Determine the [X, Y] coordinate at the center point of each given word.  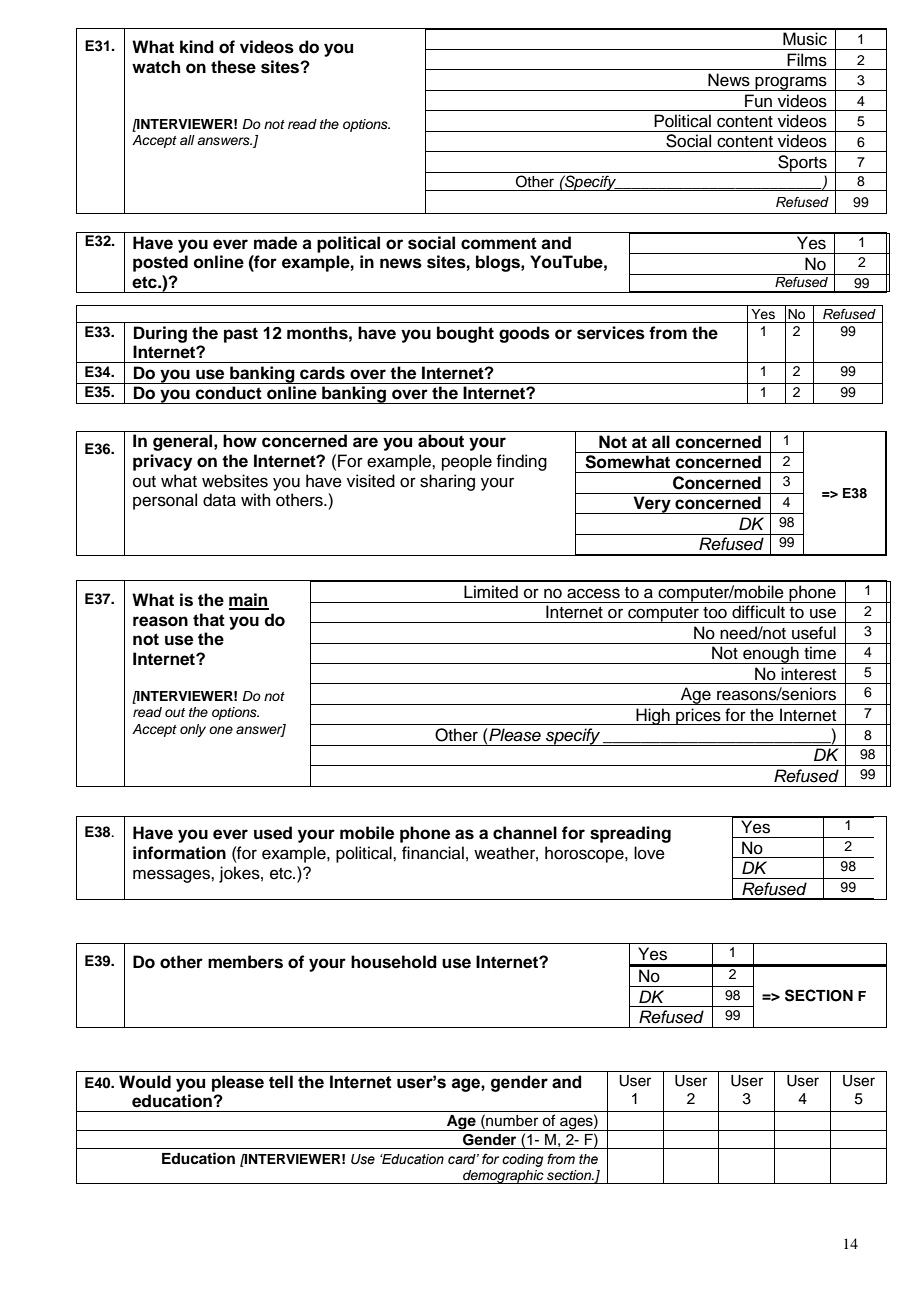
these [233, 67]
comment [499, 243]
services [611, 333]
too [715, 613]
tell [281, 1082]
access [593, 593]
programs [791, 83]
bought [465, 334]
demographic [503, 1177]
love [649, 853]
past [241, 335]
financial [433, 853]
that [209, 620]
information [179, 853]
